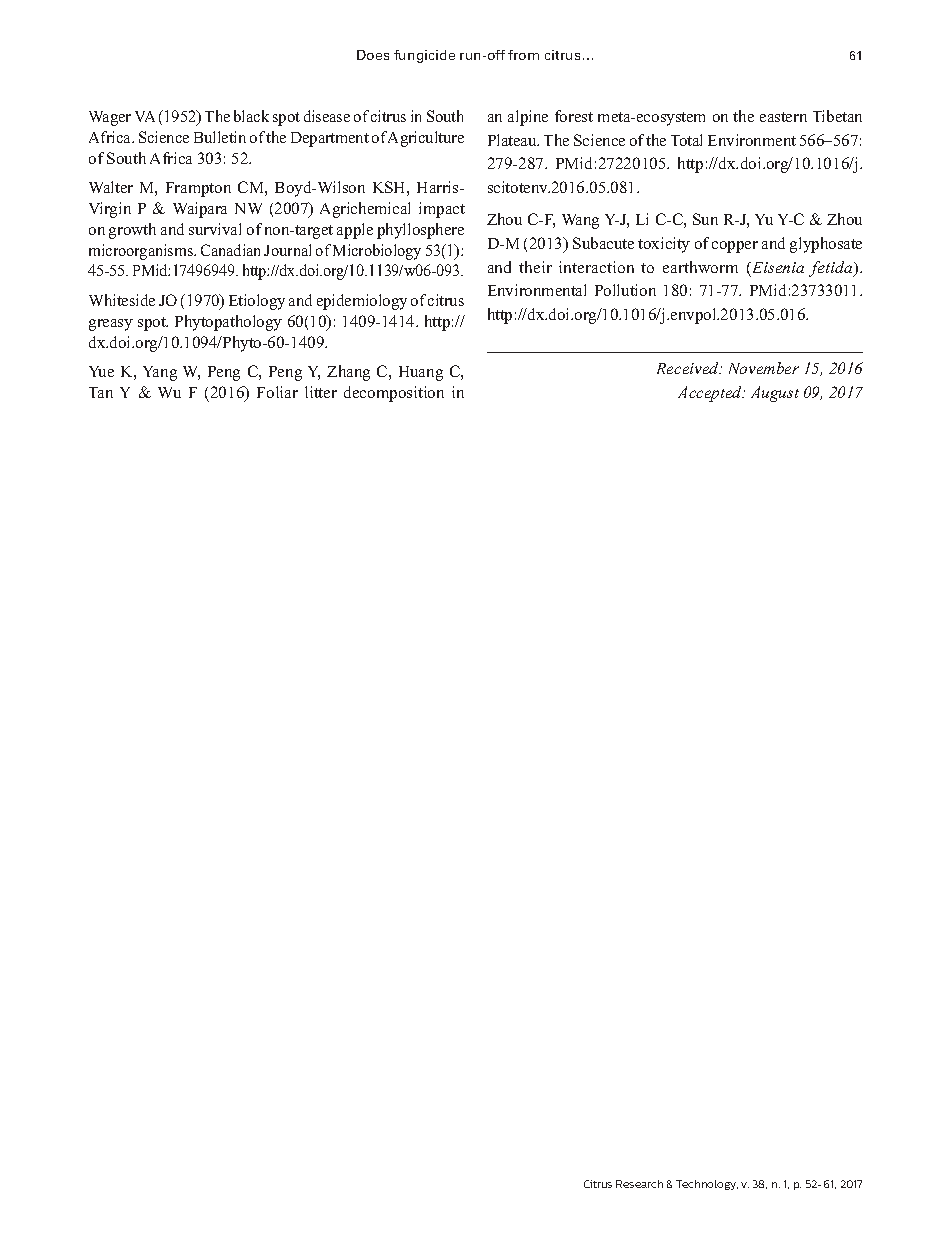 Image resolution: width=952 pixels, height=1240 pixels. I want to click on Accepted, so click(711, 394).
